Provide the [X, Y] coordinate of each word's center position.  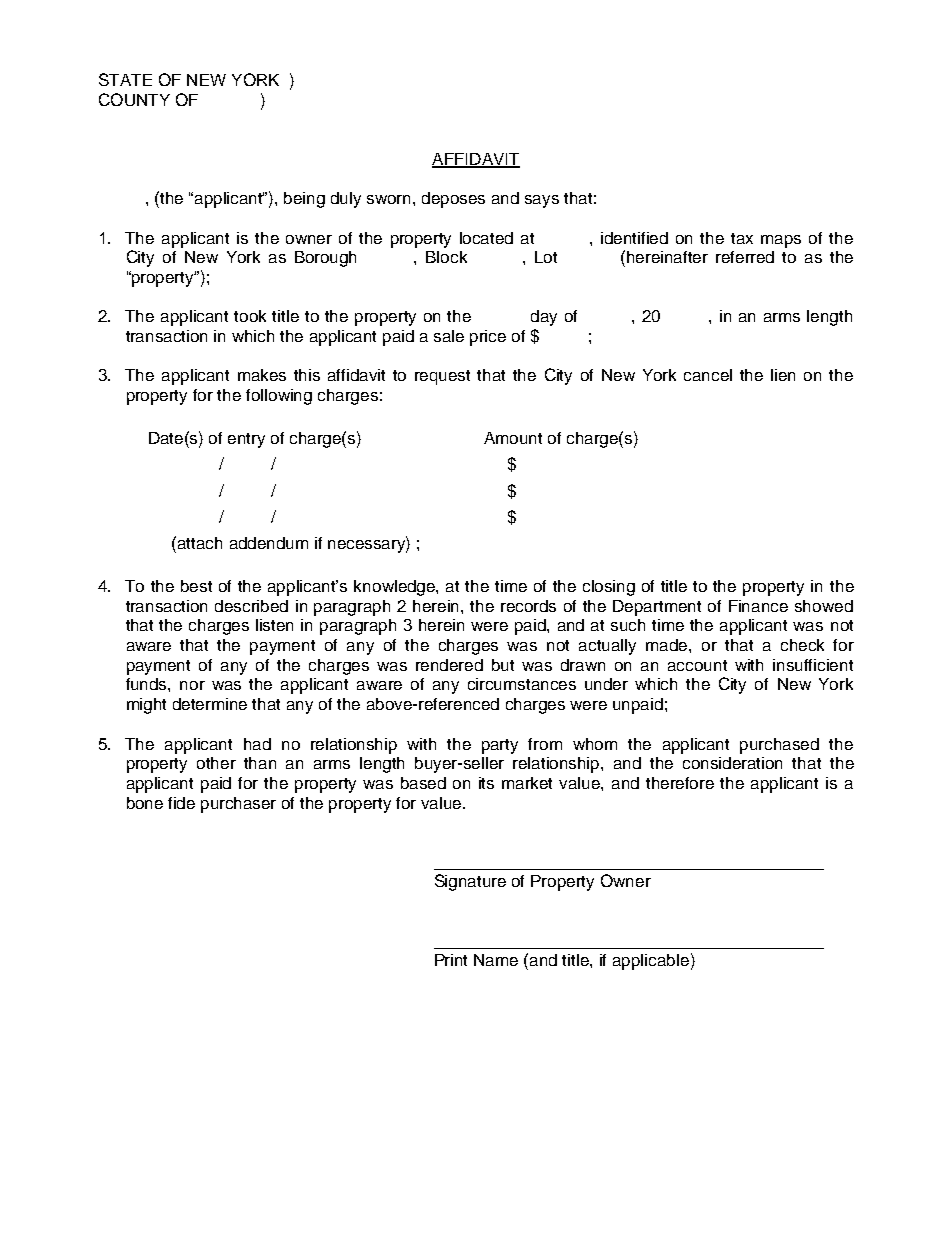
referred [745, 257]
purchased [779, 746]
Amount [513, 438]
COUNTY [134, 99]
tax [742, 238]
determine [210, 704]
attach [200, 543]
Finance [758, 606]
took [250, 316]
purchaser [238, 805]
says [542, 201]
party [500, 746]
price [488, 338]
